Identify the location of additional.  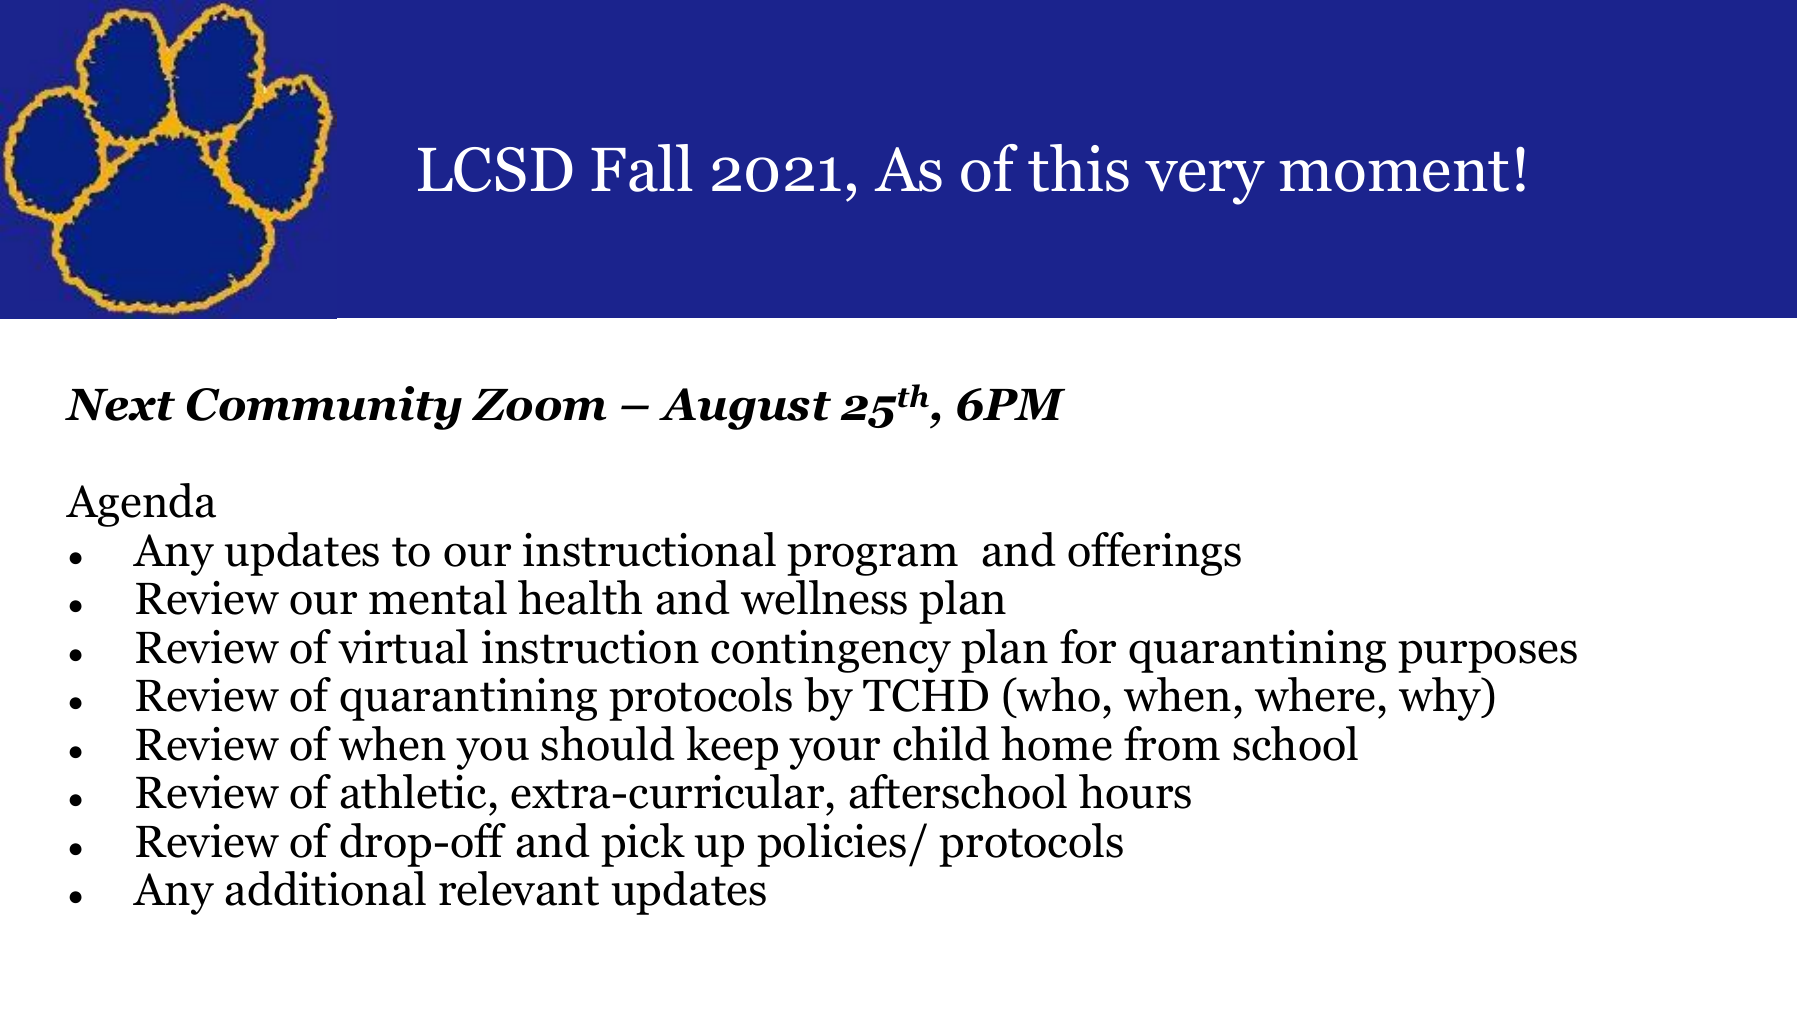
(325, 888).
